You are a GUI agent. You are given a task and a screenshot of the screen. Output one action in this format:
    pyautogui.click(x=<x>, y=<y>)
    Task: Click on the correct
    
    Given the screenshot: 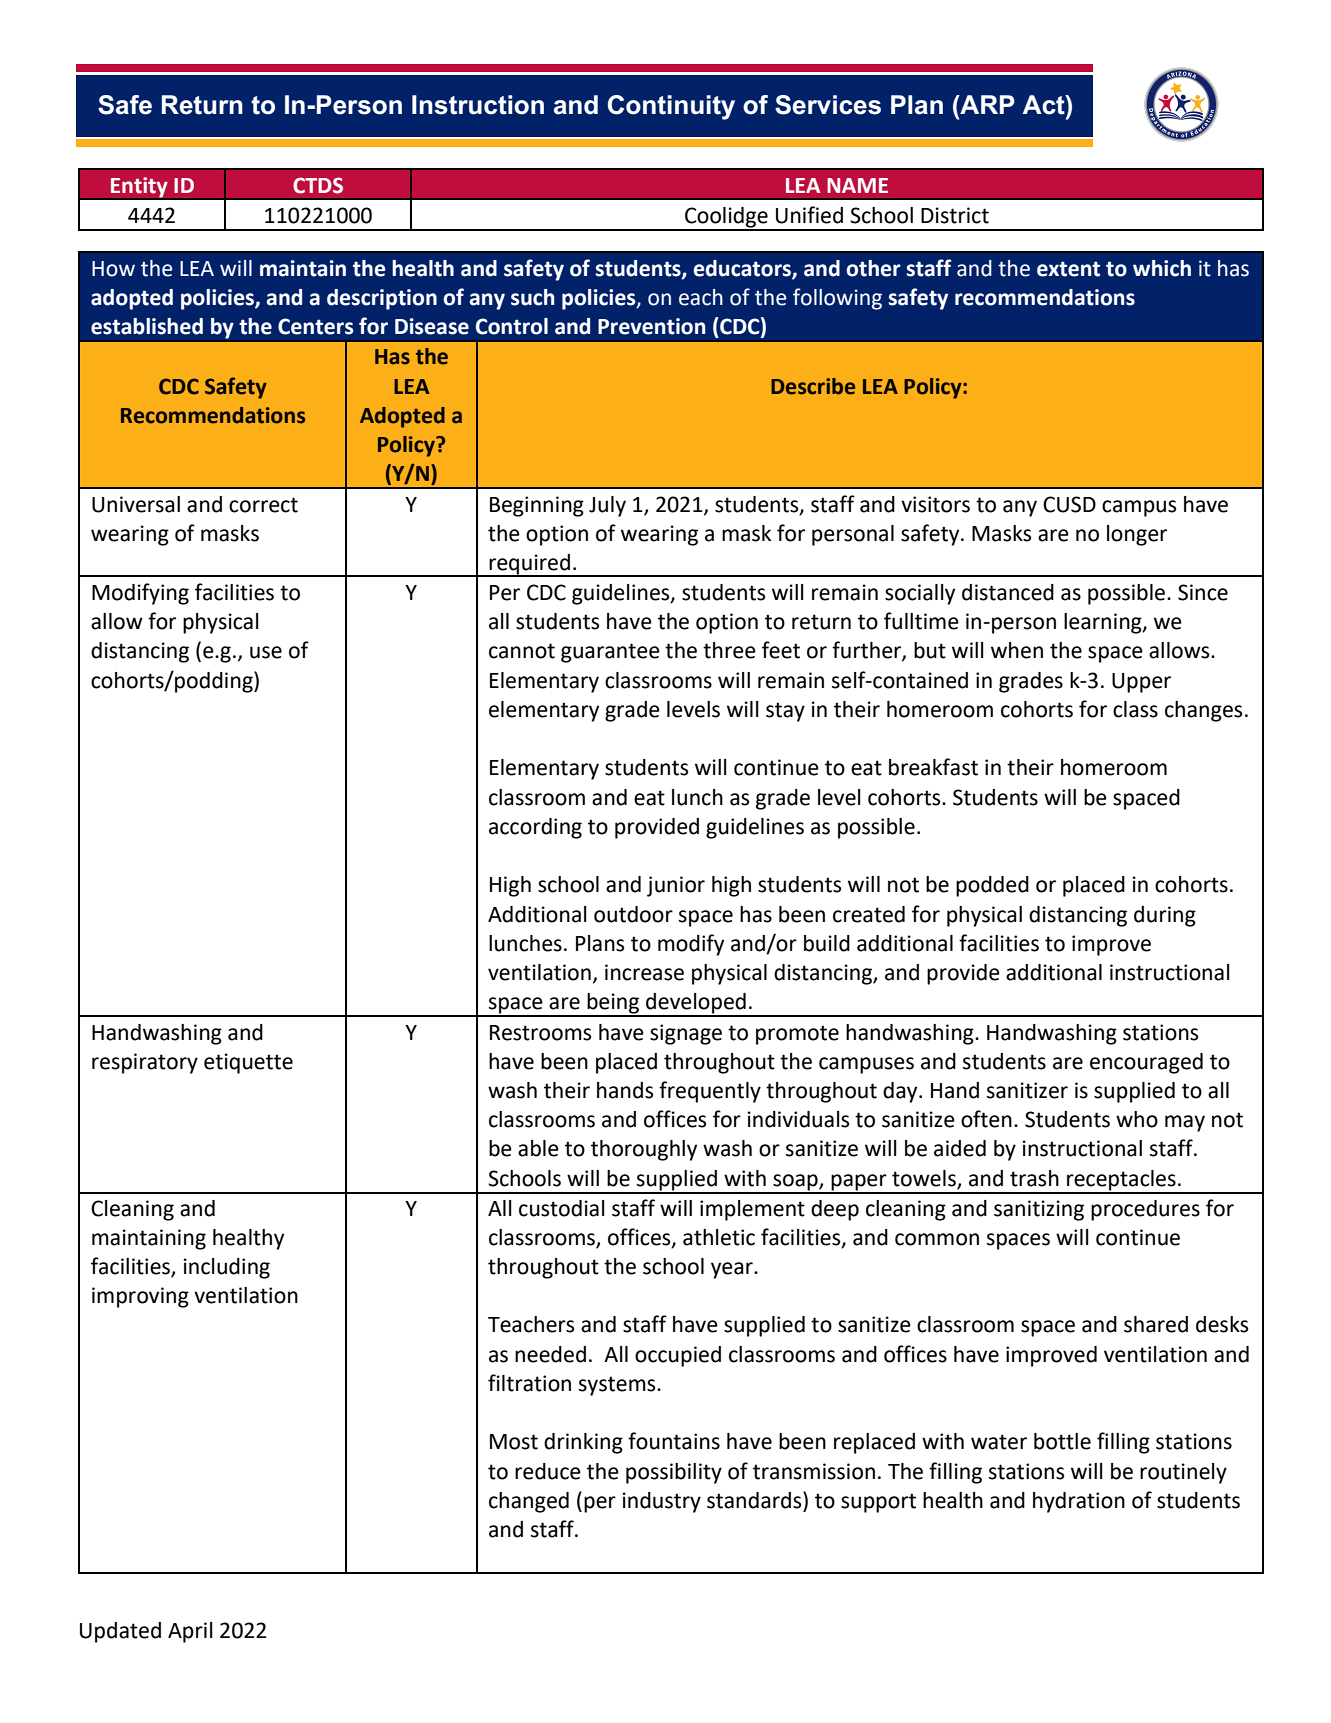 What is the action you would take?
    pyautogui.click(x=263, y=505)
